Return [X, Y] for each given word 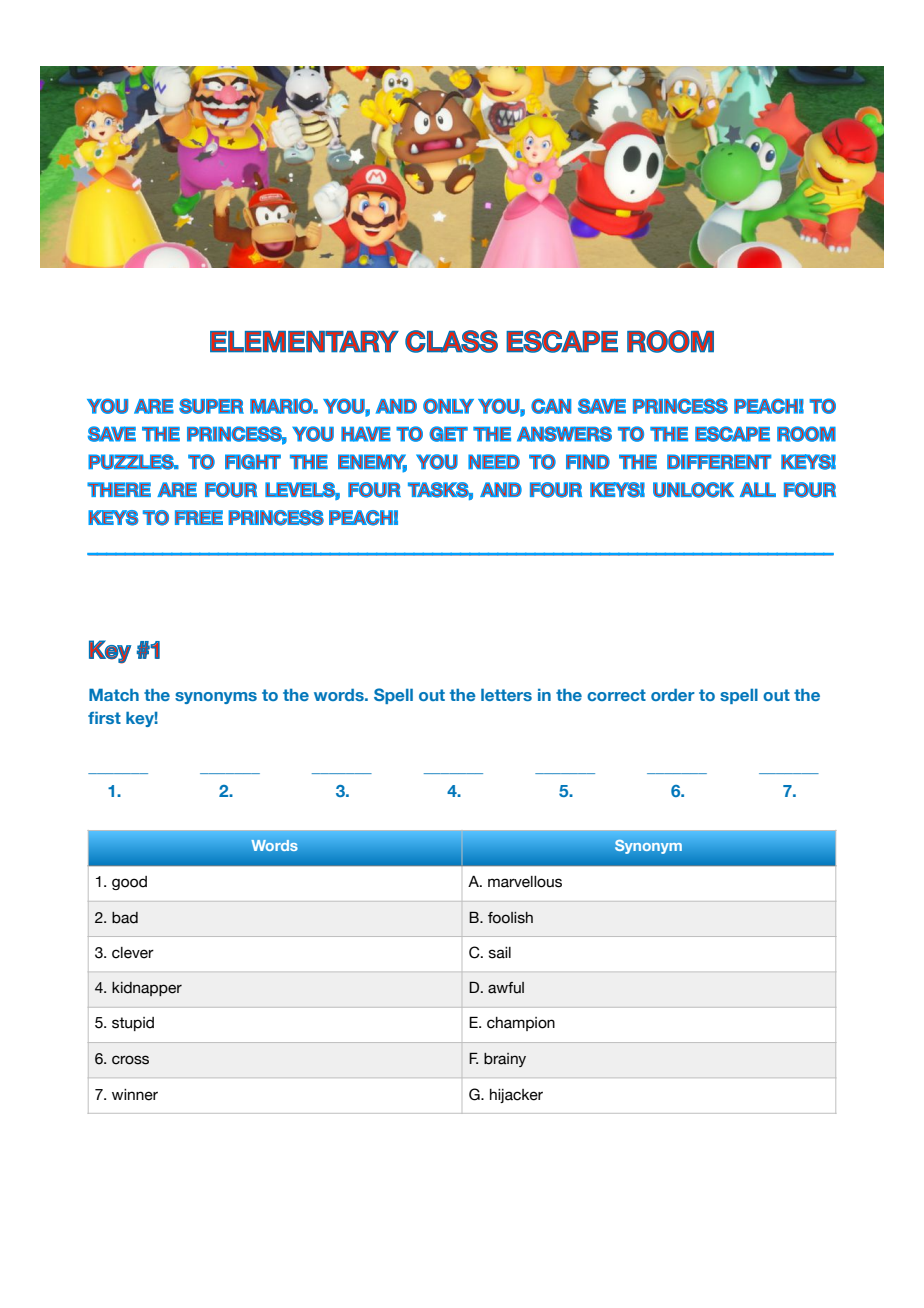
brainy [505, 1060]
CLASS [451, 341]
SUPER [211, 406]
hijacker [516, 1096]
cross [130, 1060]
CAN [551, 406]
